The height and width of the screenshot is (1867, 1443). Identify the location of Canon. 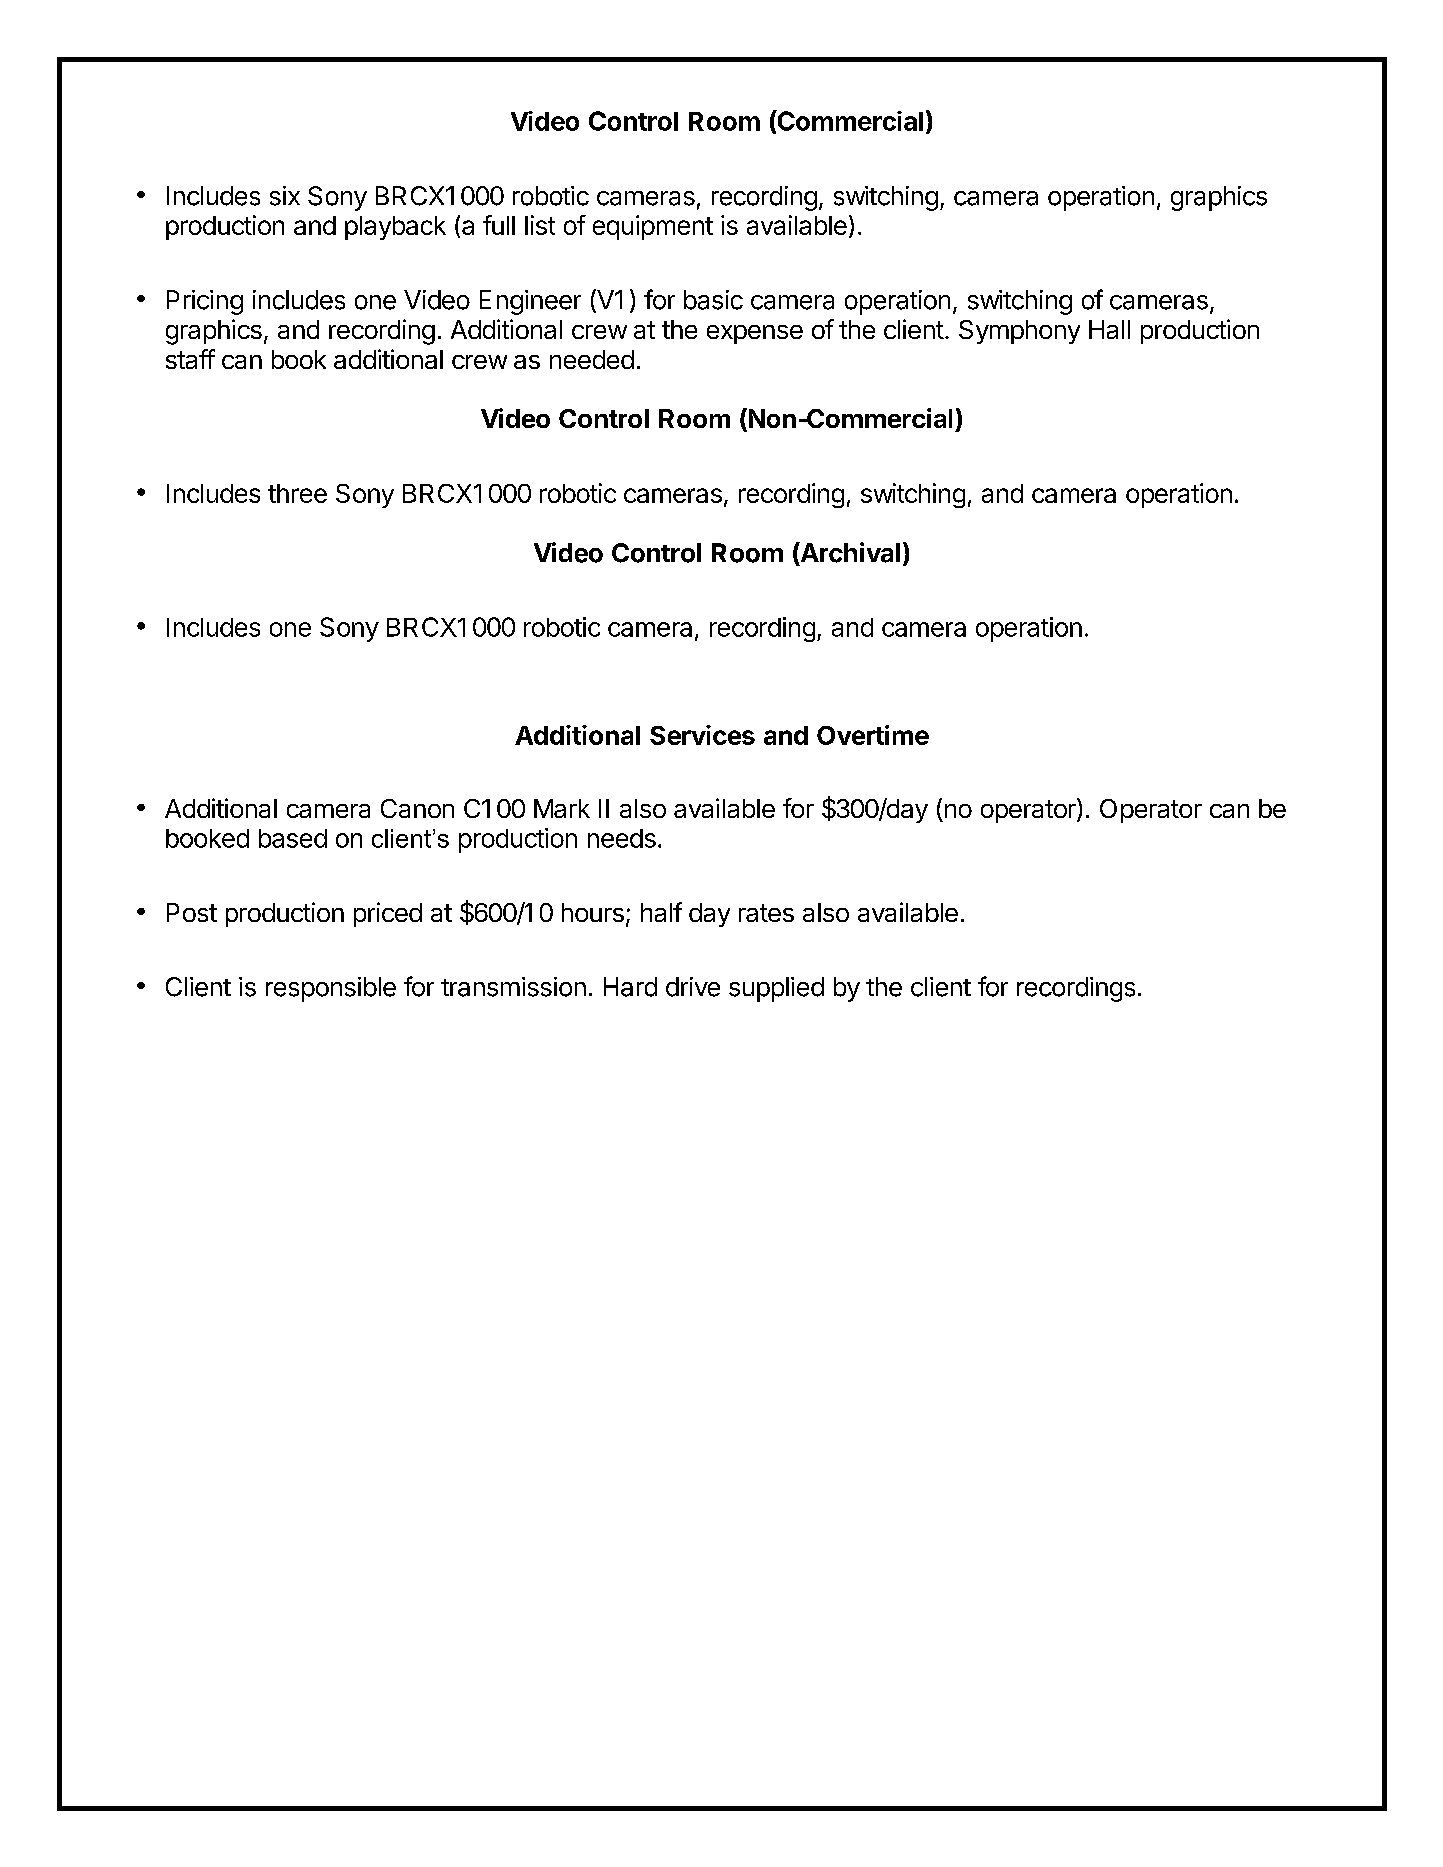
(417, 808).
